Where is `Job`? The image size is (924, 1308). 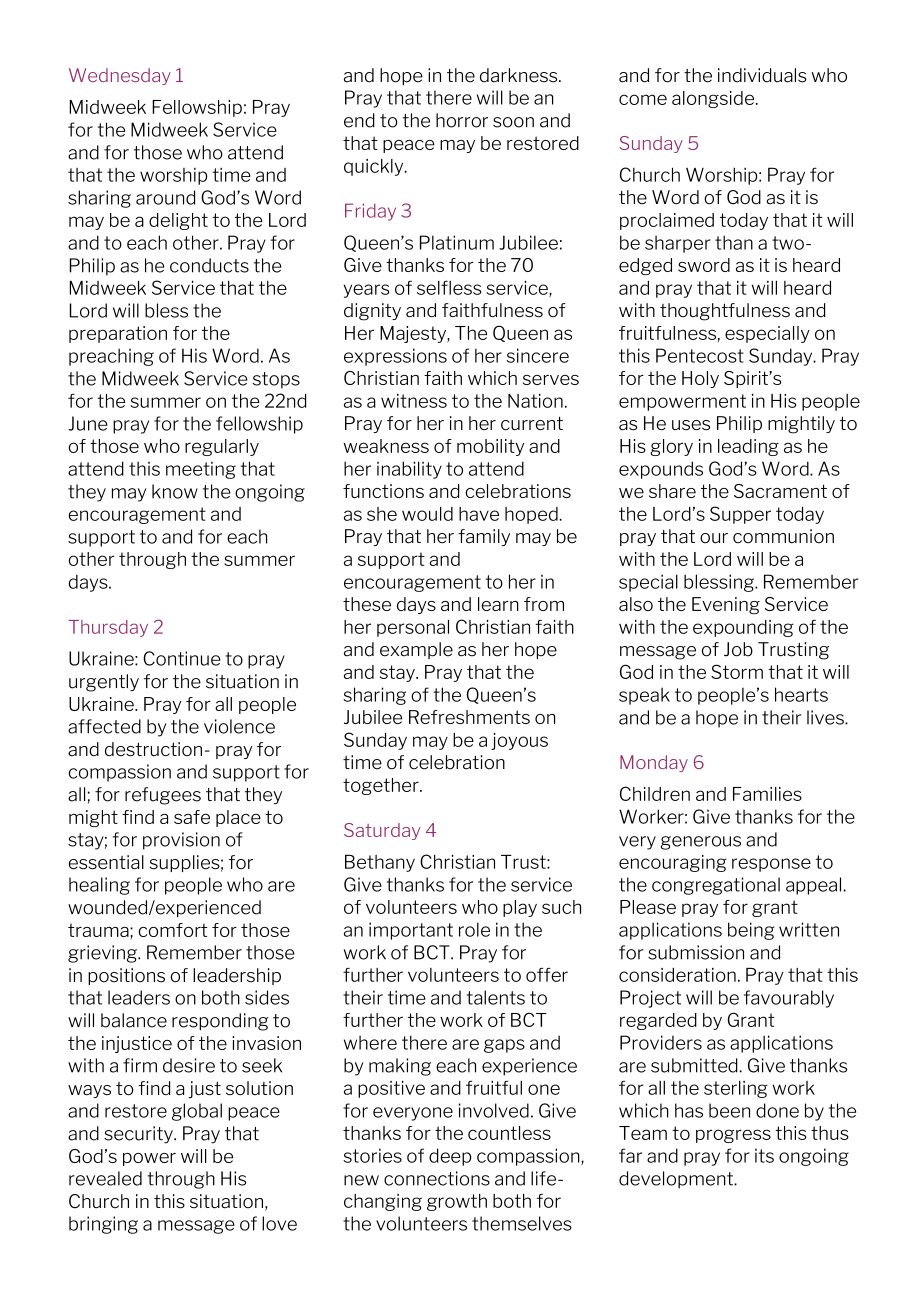
Job is located at coordinates (738, 649).
